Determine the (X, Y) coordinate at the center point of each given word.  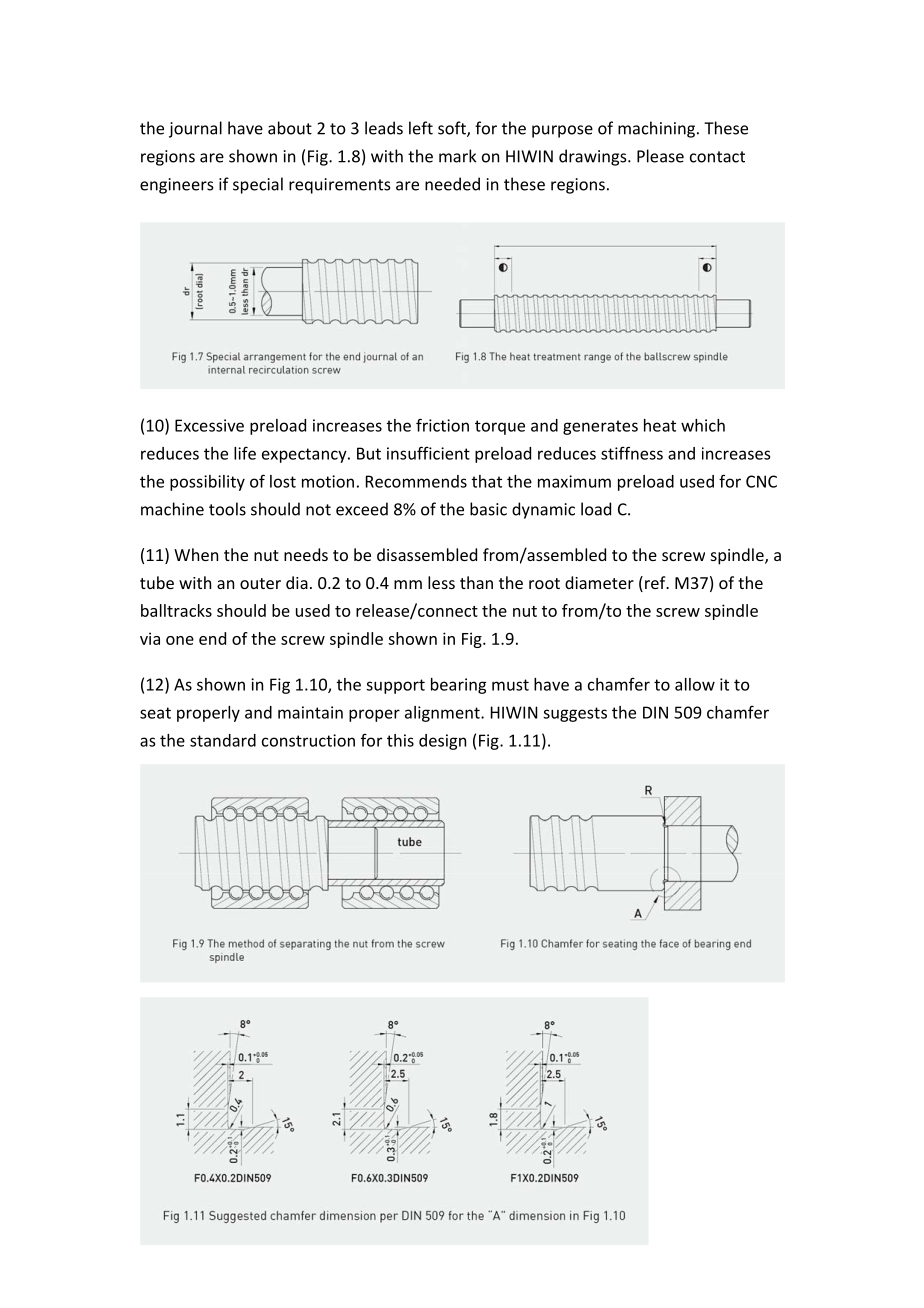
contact (717, 157)
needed (452, 184)
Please (660, 156)
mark (457, 156)
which (703, 425)
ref (656, 582)
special (258, 185)
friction (442, 425)
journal (195, 129)
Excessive (209, 425)
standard (223, 740)
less (441, 582)
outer (260, 583)
